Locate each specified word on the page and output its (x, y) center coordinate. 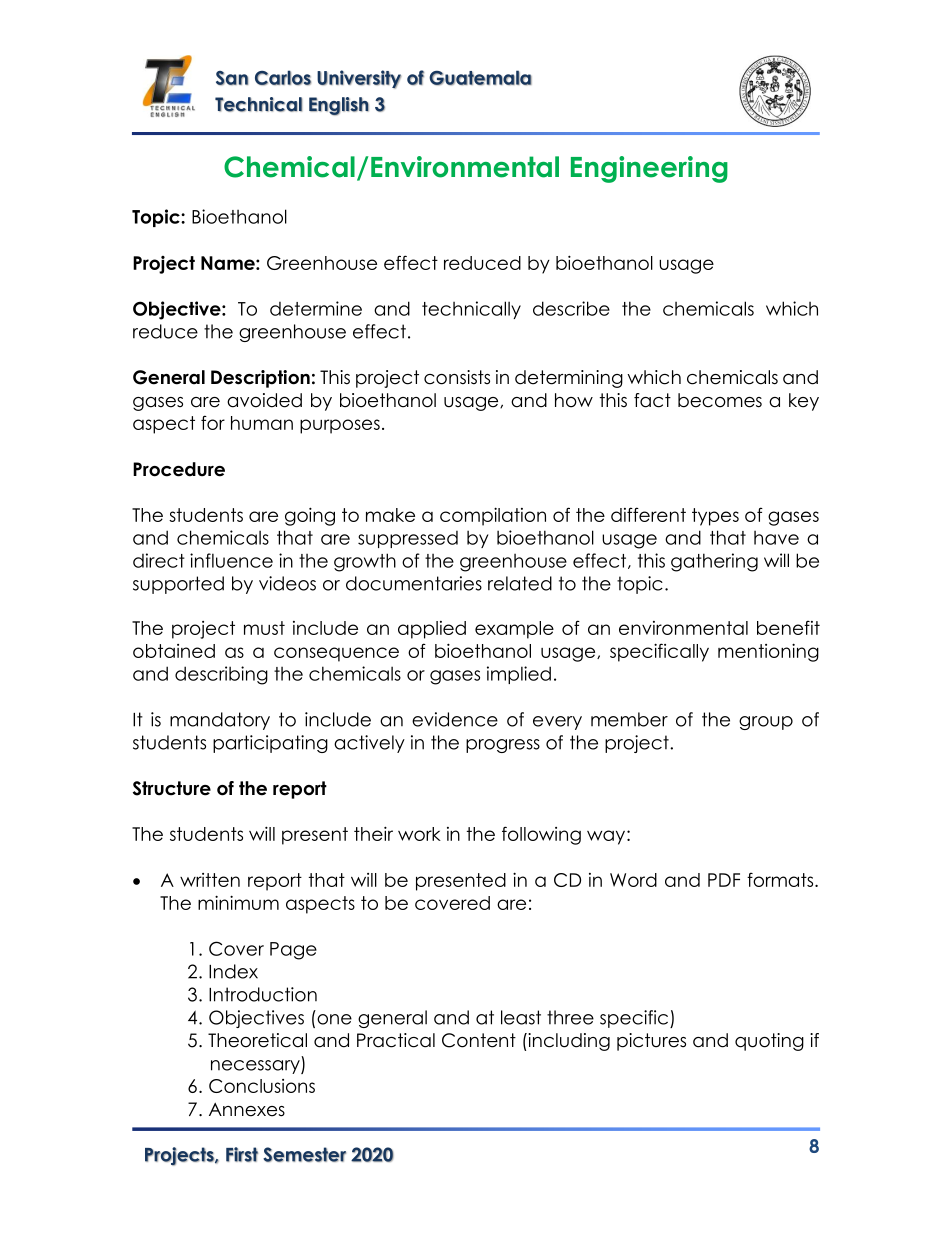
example (514, 630)
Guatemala (480, 78)
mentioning (768, 652)
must (264, 628)
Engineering (649, 169)
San (232, 78)
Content (479, 1040)
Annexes (247, 1109)
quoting (769, 1042)
